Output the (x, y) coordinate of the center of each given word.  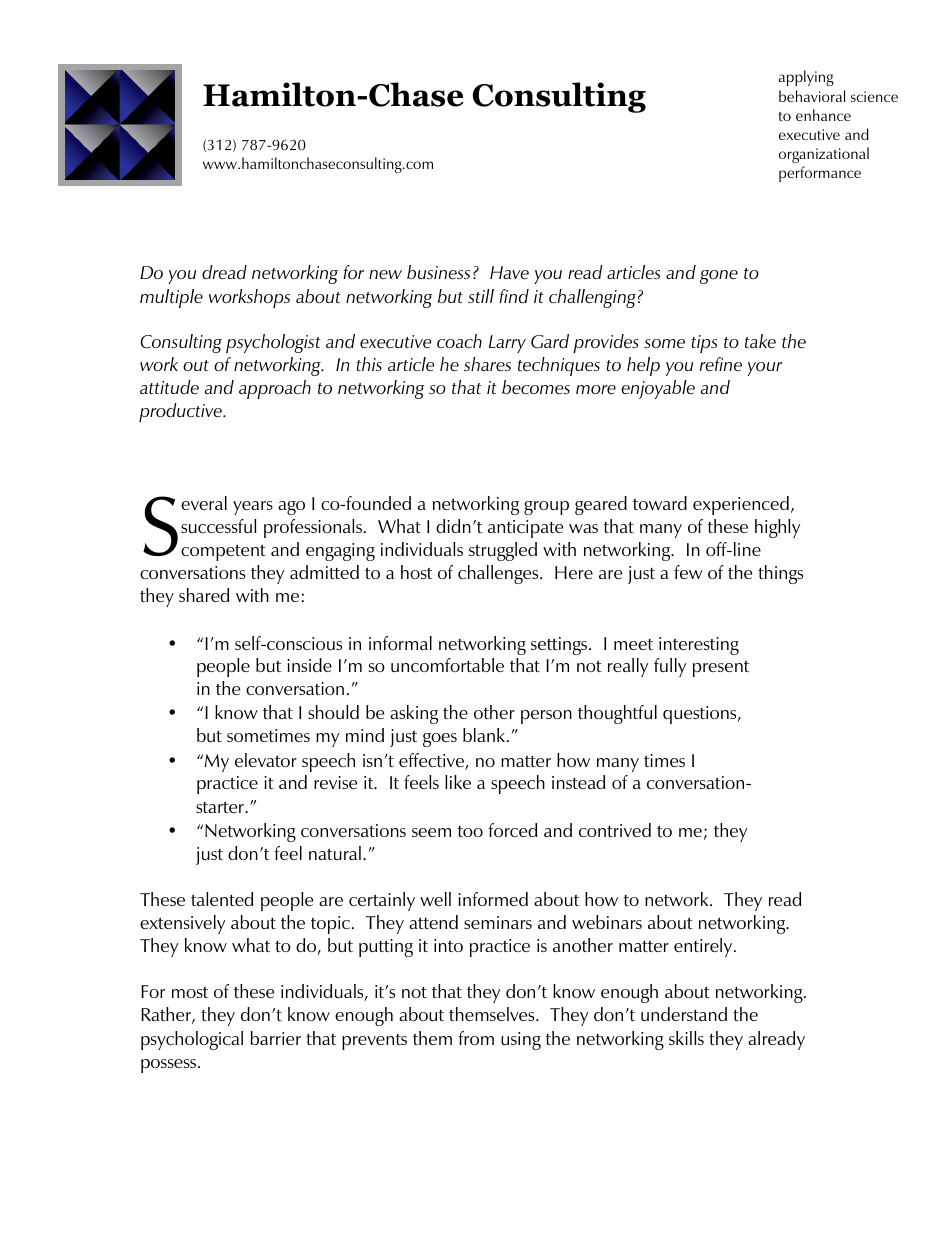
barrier (276, 1038)
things (780, 574)
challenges (499, 574)
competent (223, 552)
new (385, 274)
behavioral (812, 96)
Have (509, 273)
